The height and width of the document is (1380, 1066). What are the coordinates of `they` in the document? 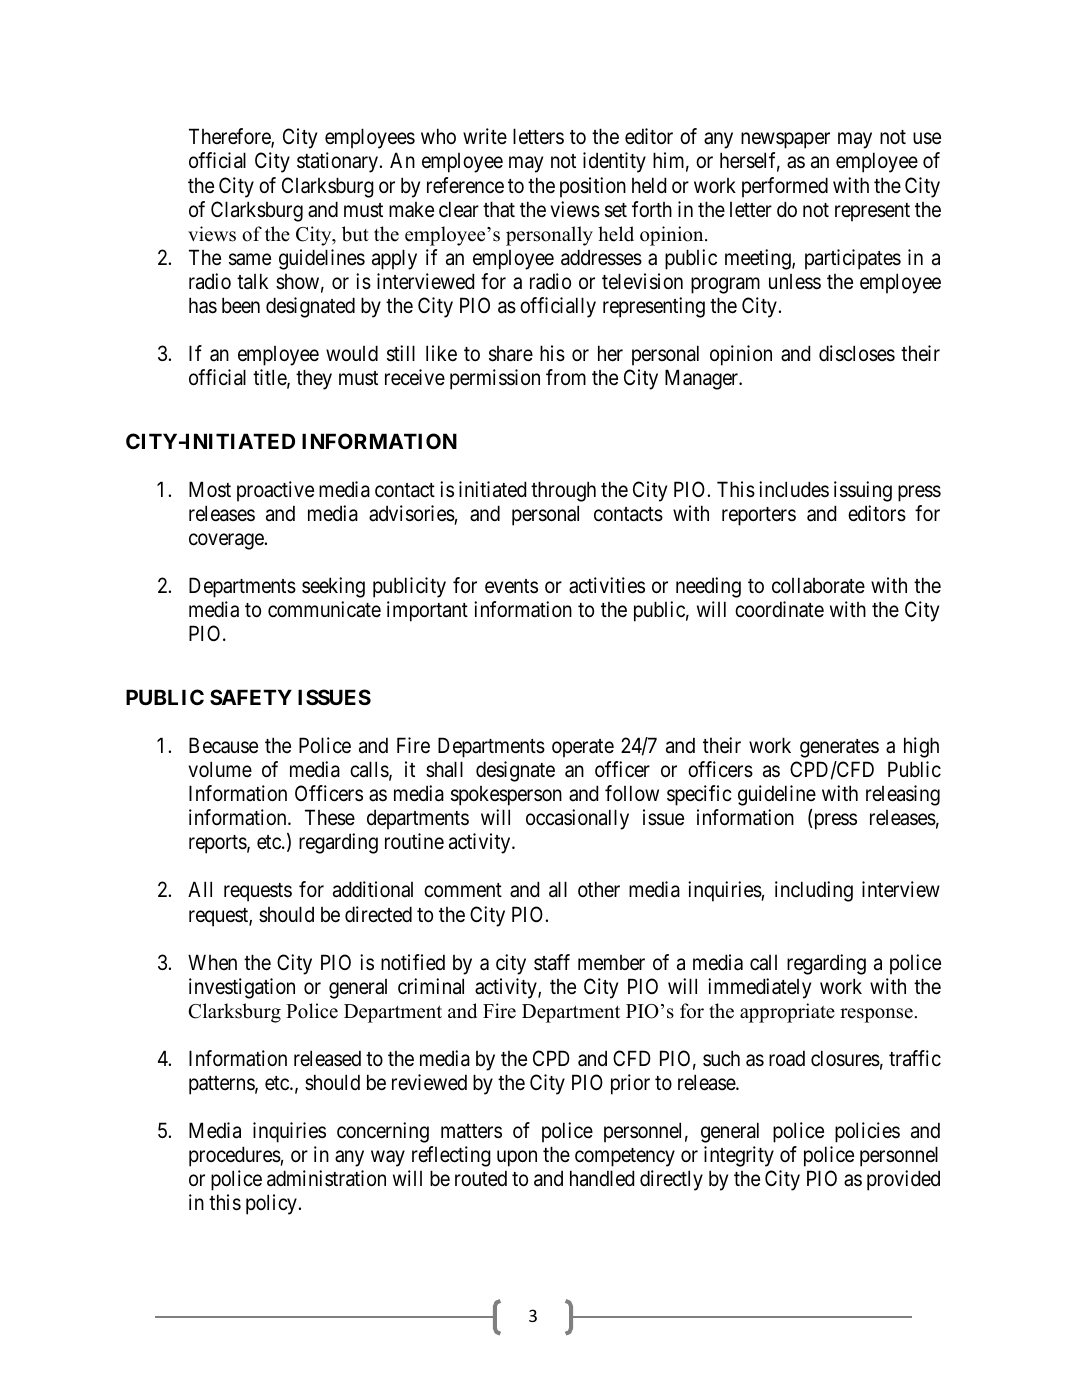 It's located at (314, 379).
